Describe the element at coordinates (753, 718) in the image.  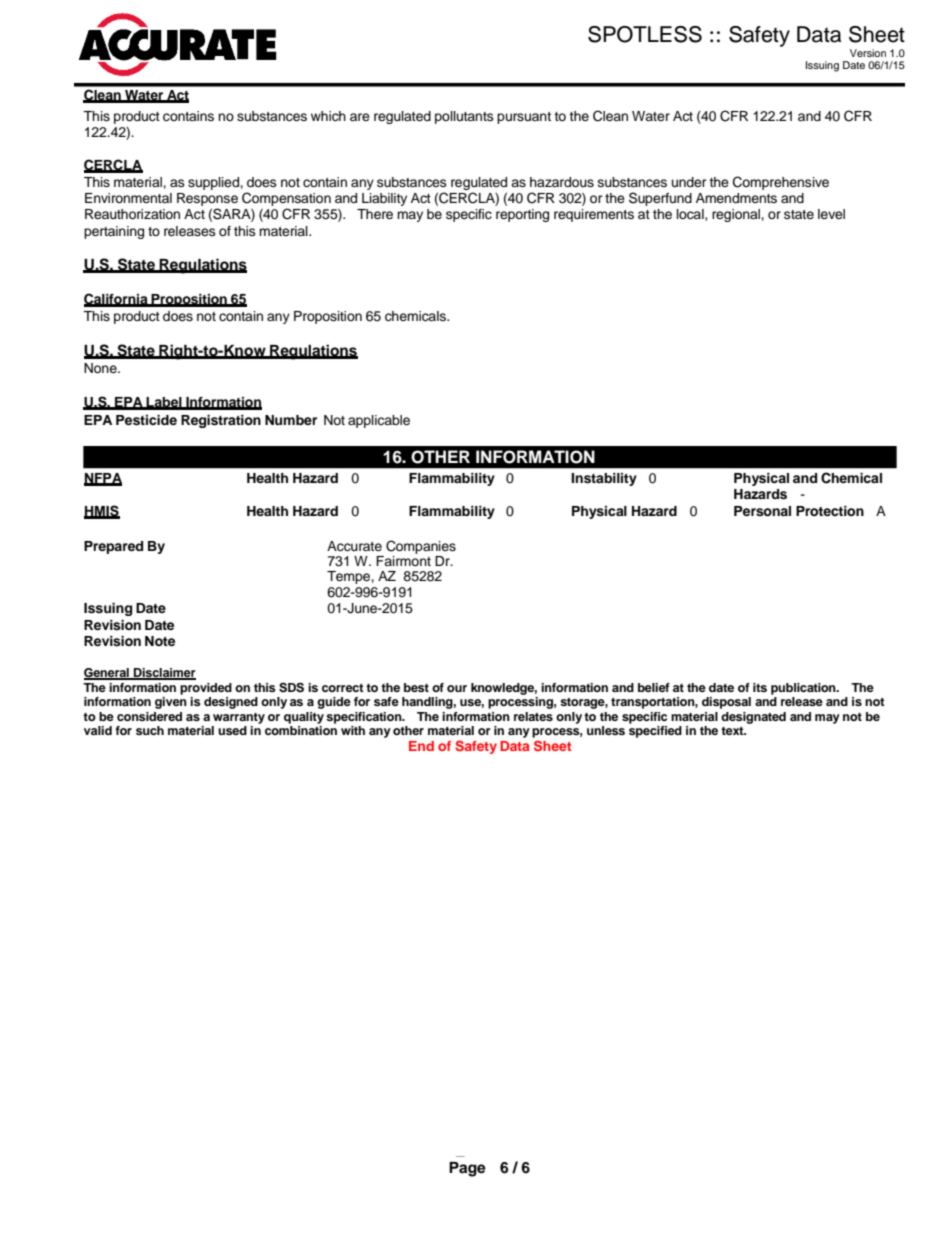
I see `designated` at that location.
